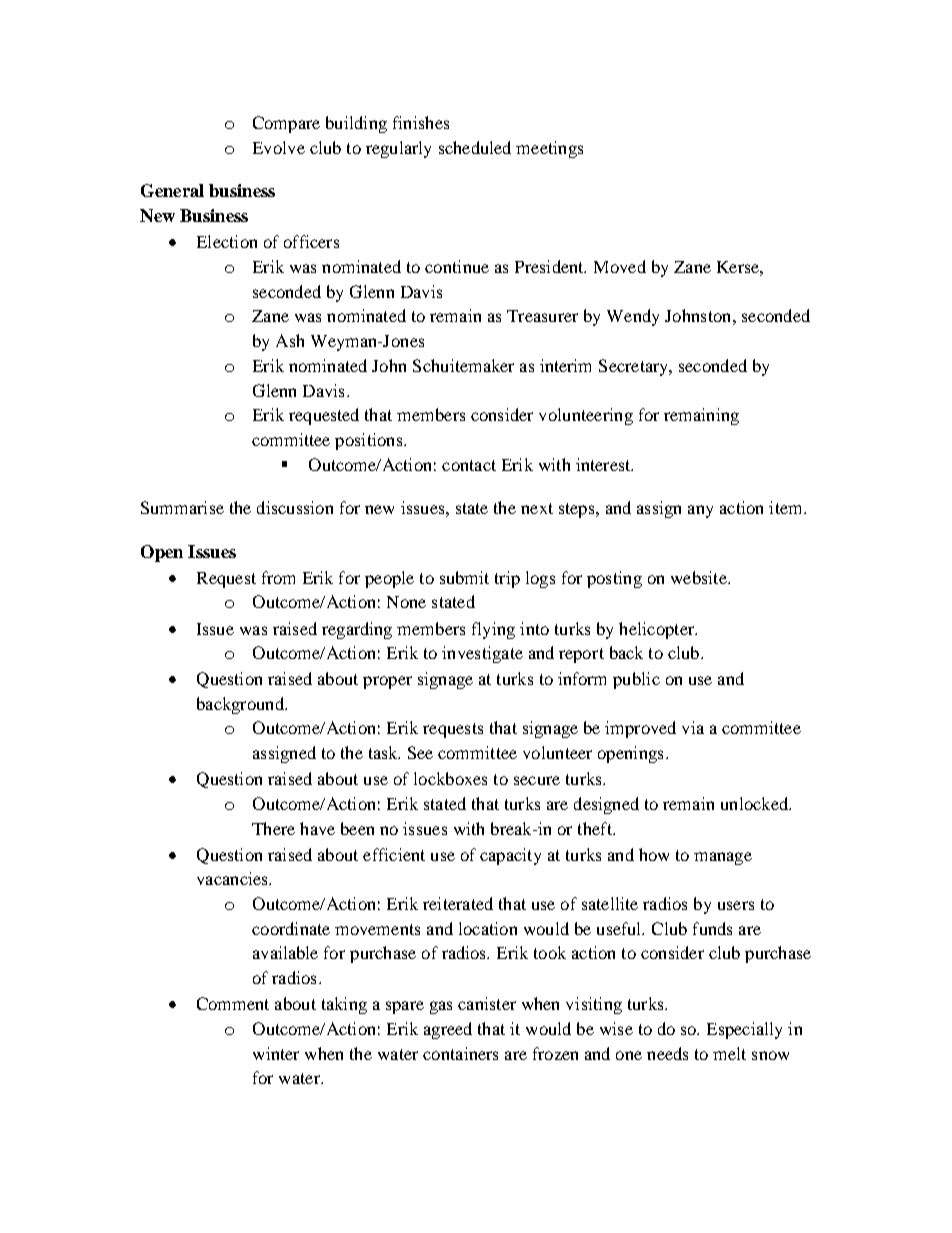 This screenshot has width=952, height=1233. Describe the element at coordinates (295, 507) in the screenshot. I see `discussion` at that location.
